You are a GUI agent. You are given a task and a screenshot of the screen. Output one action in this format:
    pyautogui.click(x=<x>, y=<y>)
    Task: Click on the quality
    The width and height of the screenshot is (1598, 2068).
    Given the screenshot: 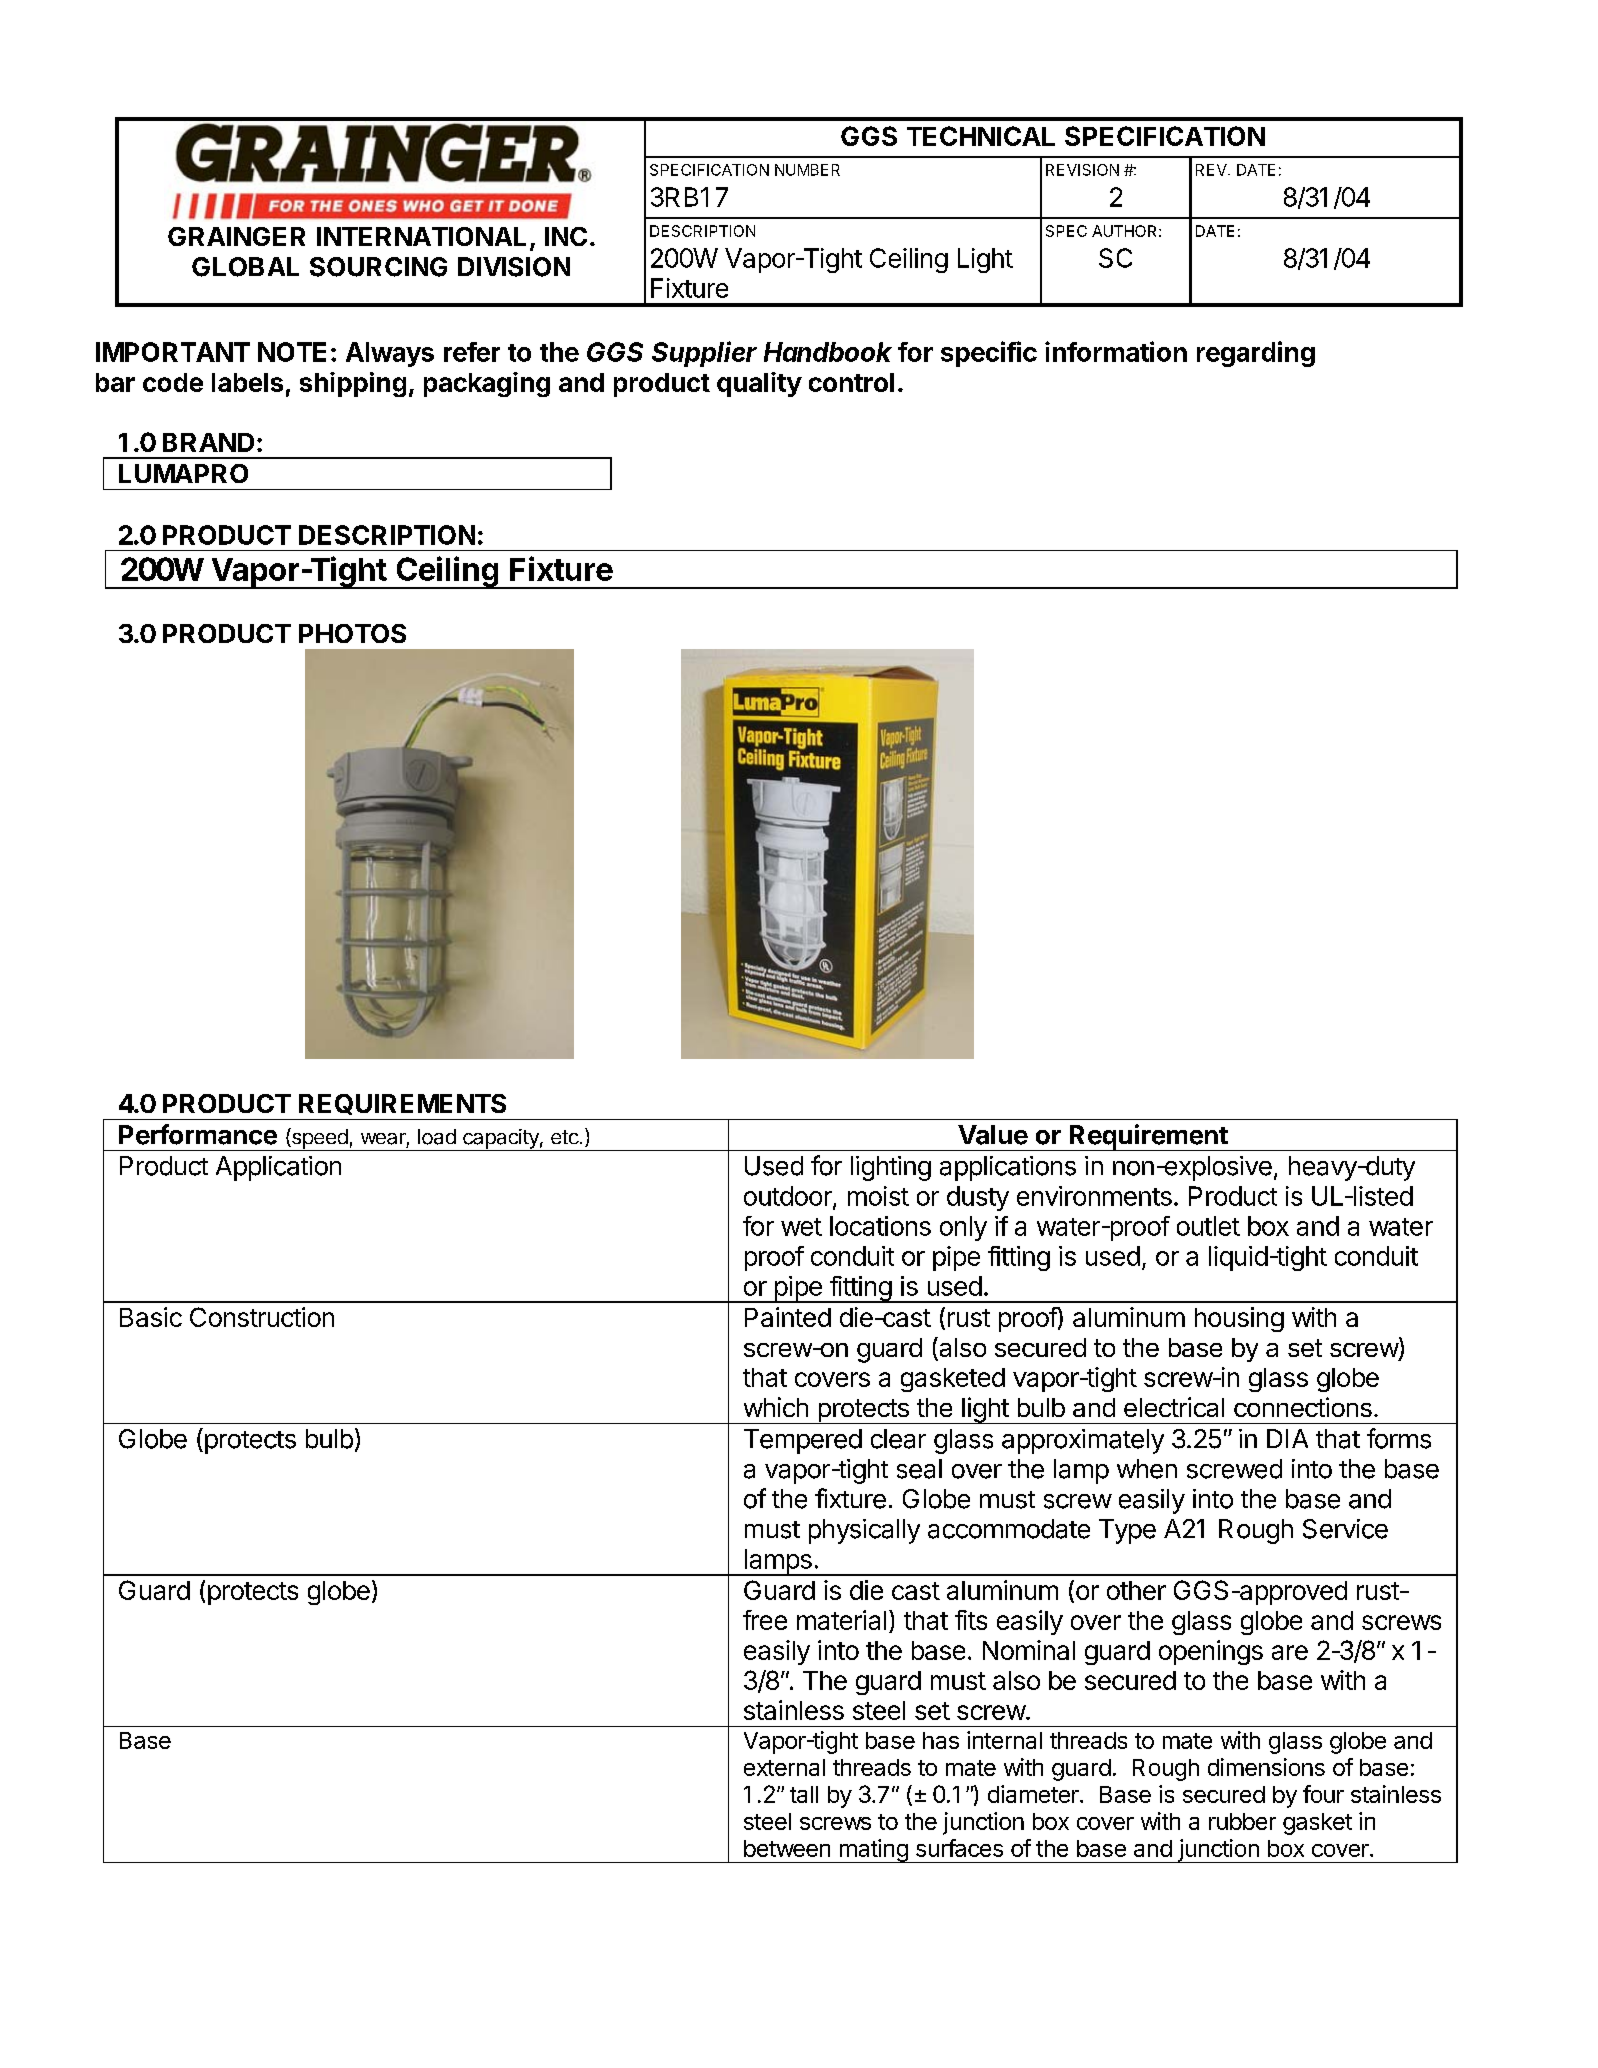 What is the action you would take?
    pyautogui.click(x=759, y=384)
